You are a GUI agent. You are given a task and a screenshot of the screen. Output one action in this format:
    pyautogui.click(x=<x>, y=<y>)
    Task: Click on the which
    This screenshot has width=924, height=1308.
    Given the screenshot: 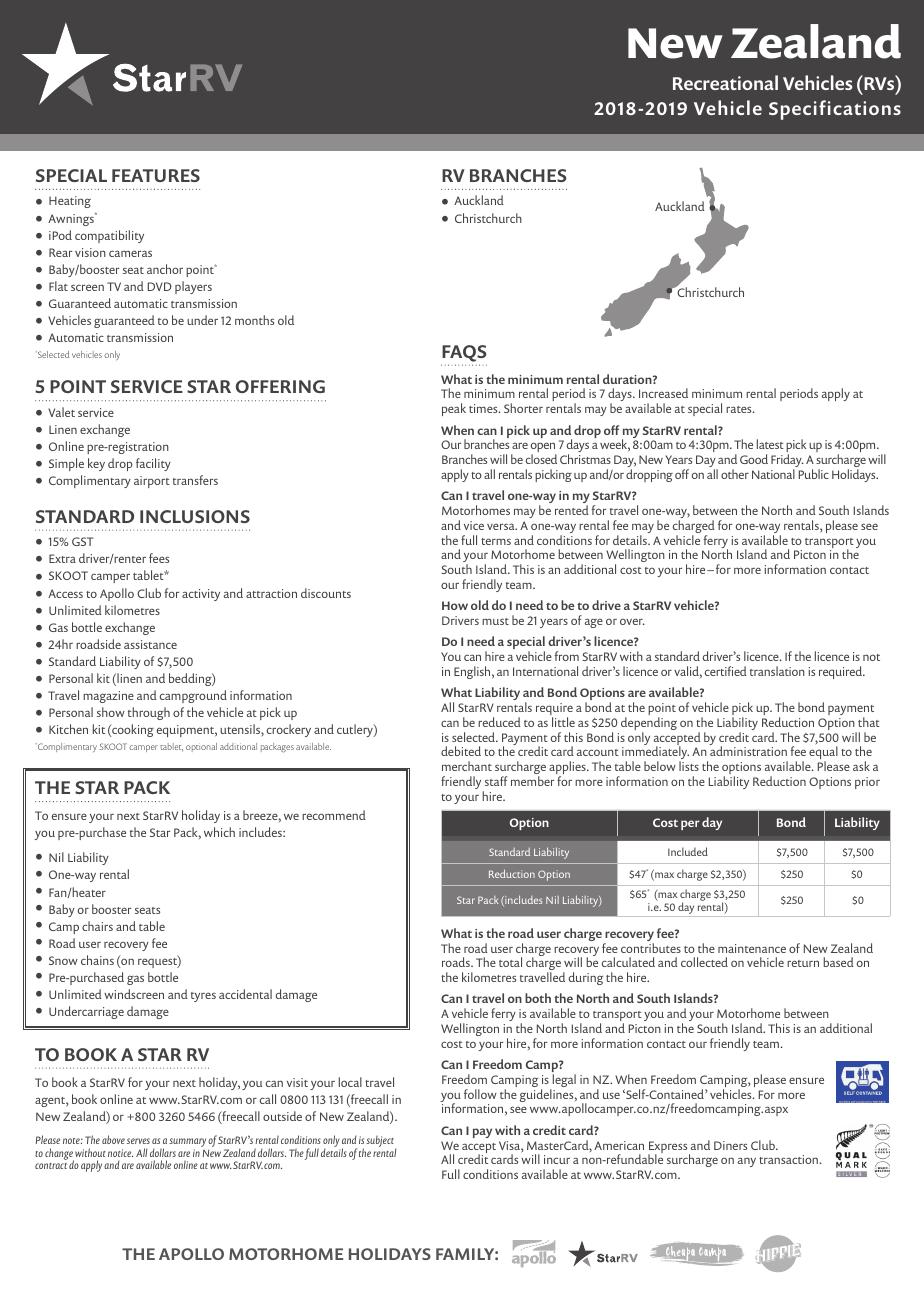 What is the action you would take?
    pyautogui.click(x=219, y=832)
